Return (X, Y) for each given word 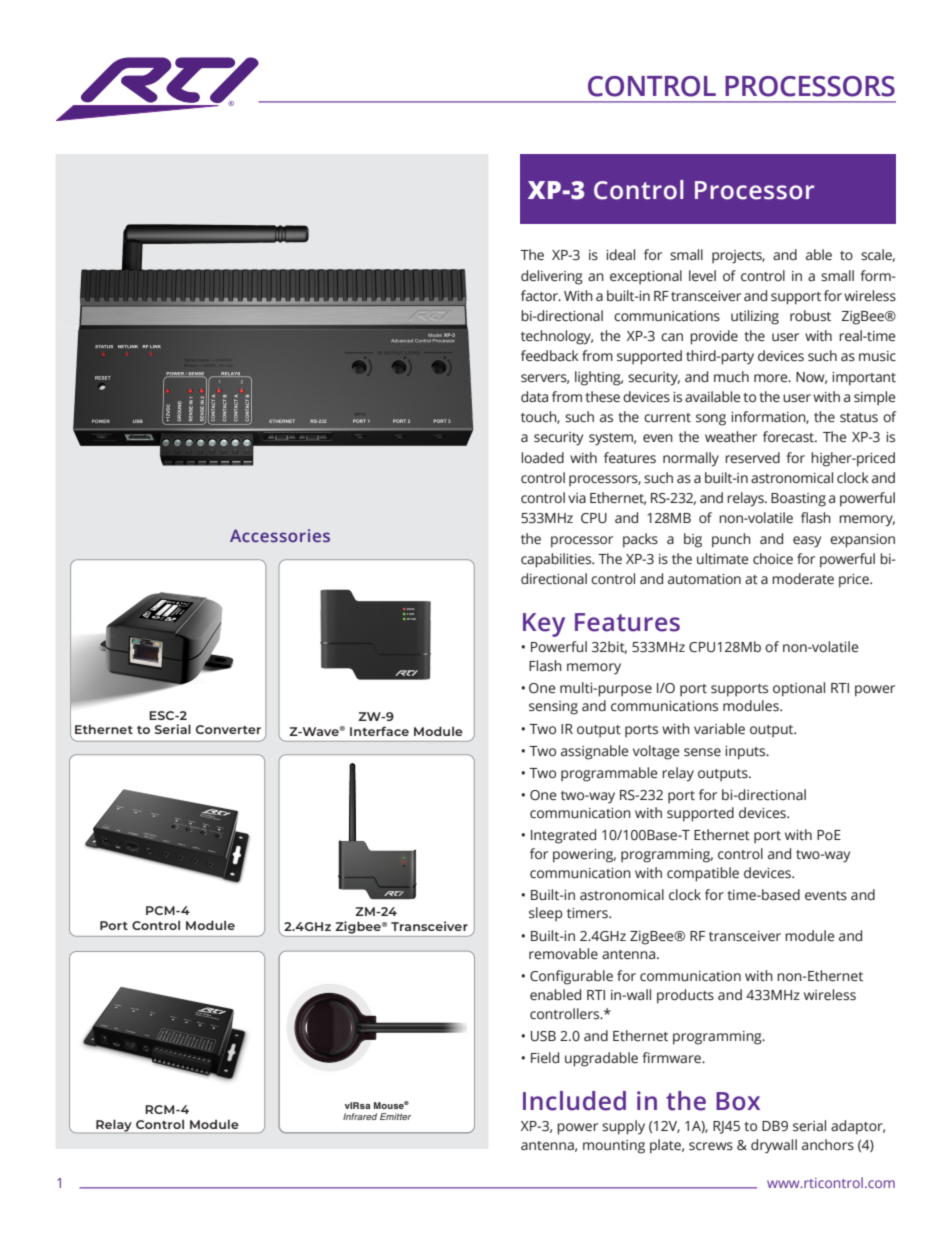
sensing (553, 708)
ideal (620, 255)
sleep (546, 914)
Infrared (360, 1116)
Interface (379, 731)
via (577, 498)
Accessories (280, 535)
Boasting (798, 500)
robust (810, 315)
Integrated (563, 836)
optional (799, 689)
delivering (552, 277)
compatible (703, 874)
